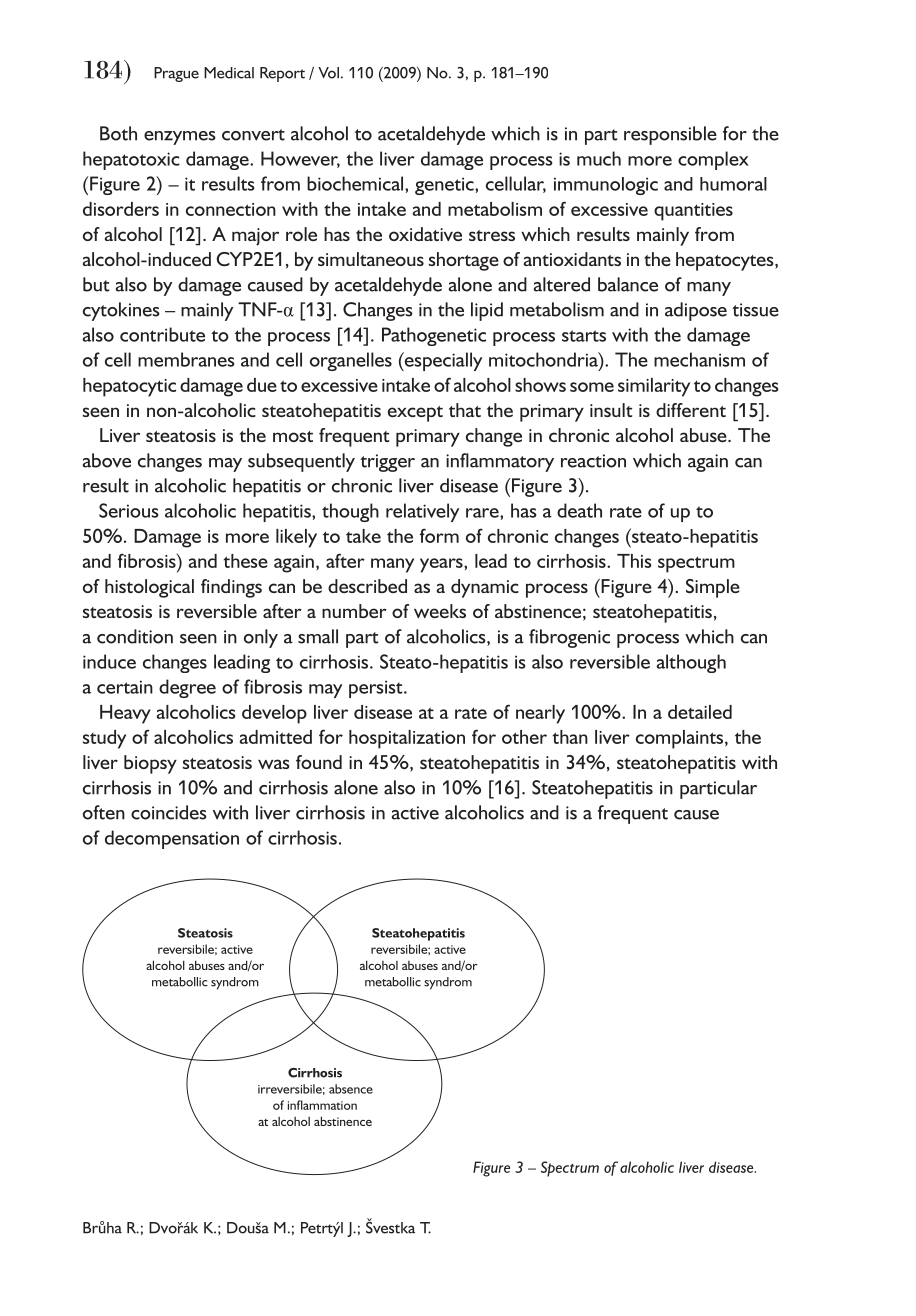 This screenshot has height=1316, width=916. Describe the element at coordinates (176, 74) in the screenshot. I see `Prague` at that location.
